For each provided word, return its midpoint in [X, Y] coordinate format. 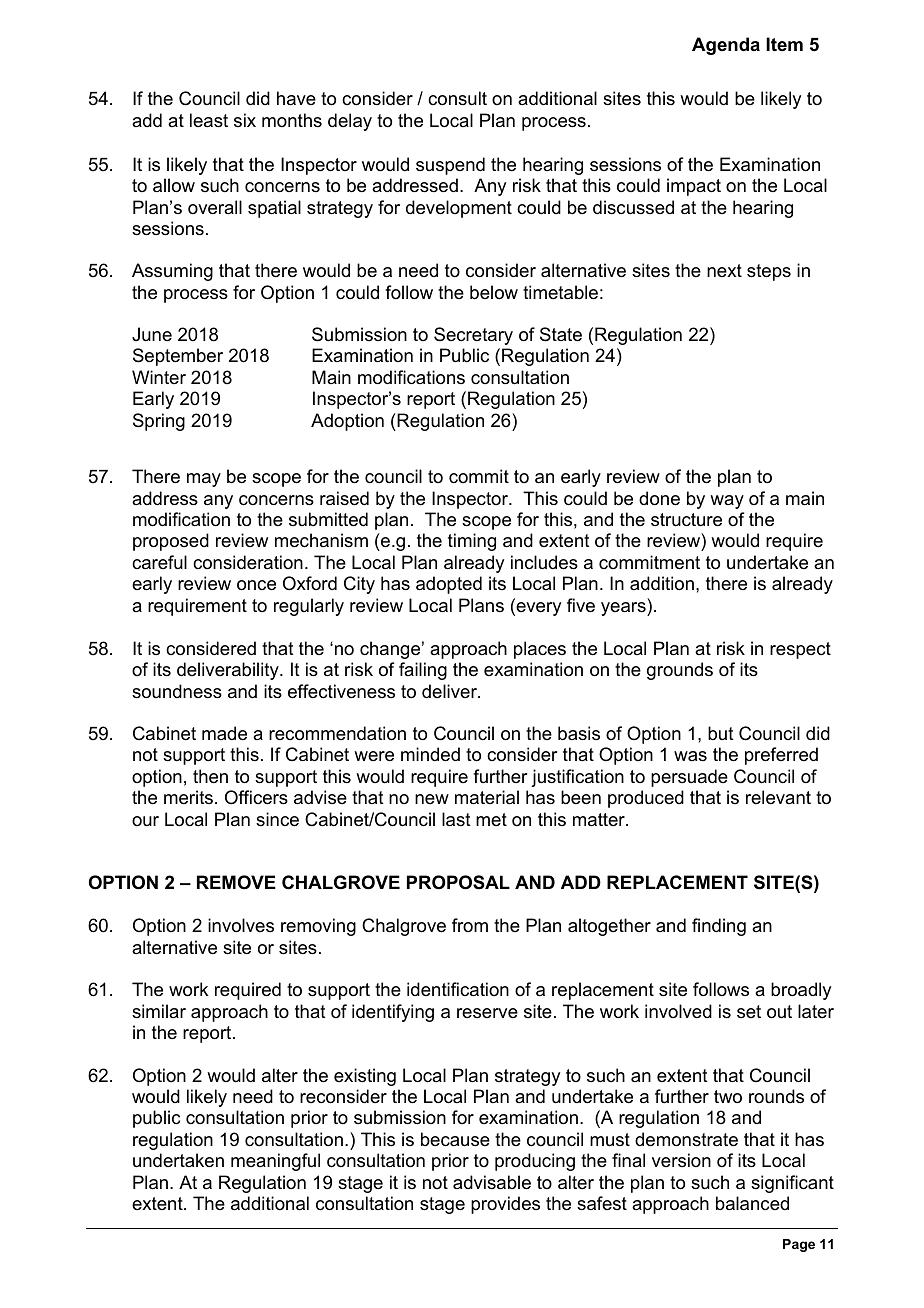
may [204, 480]
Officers [256, 797]
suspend [450, 166]
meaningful [275, 1162]
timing [472, 542]
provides [505, 1205]
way [727, 502]
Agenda [726, 46]
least [209, 120]
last [456, 819]
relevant [778, 797]
